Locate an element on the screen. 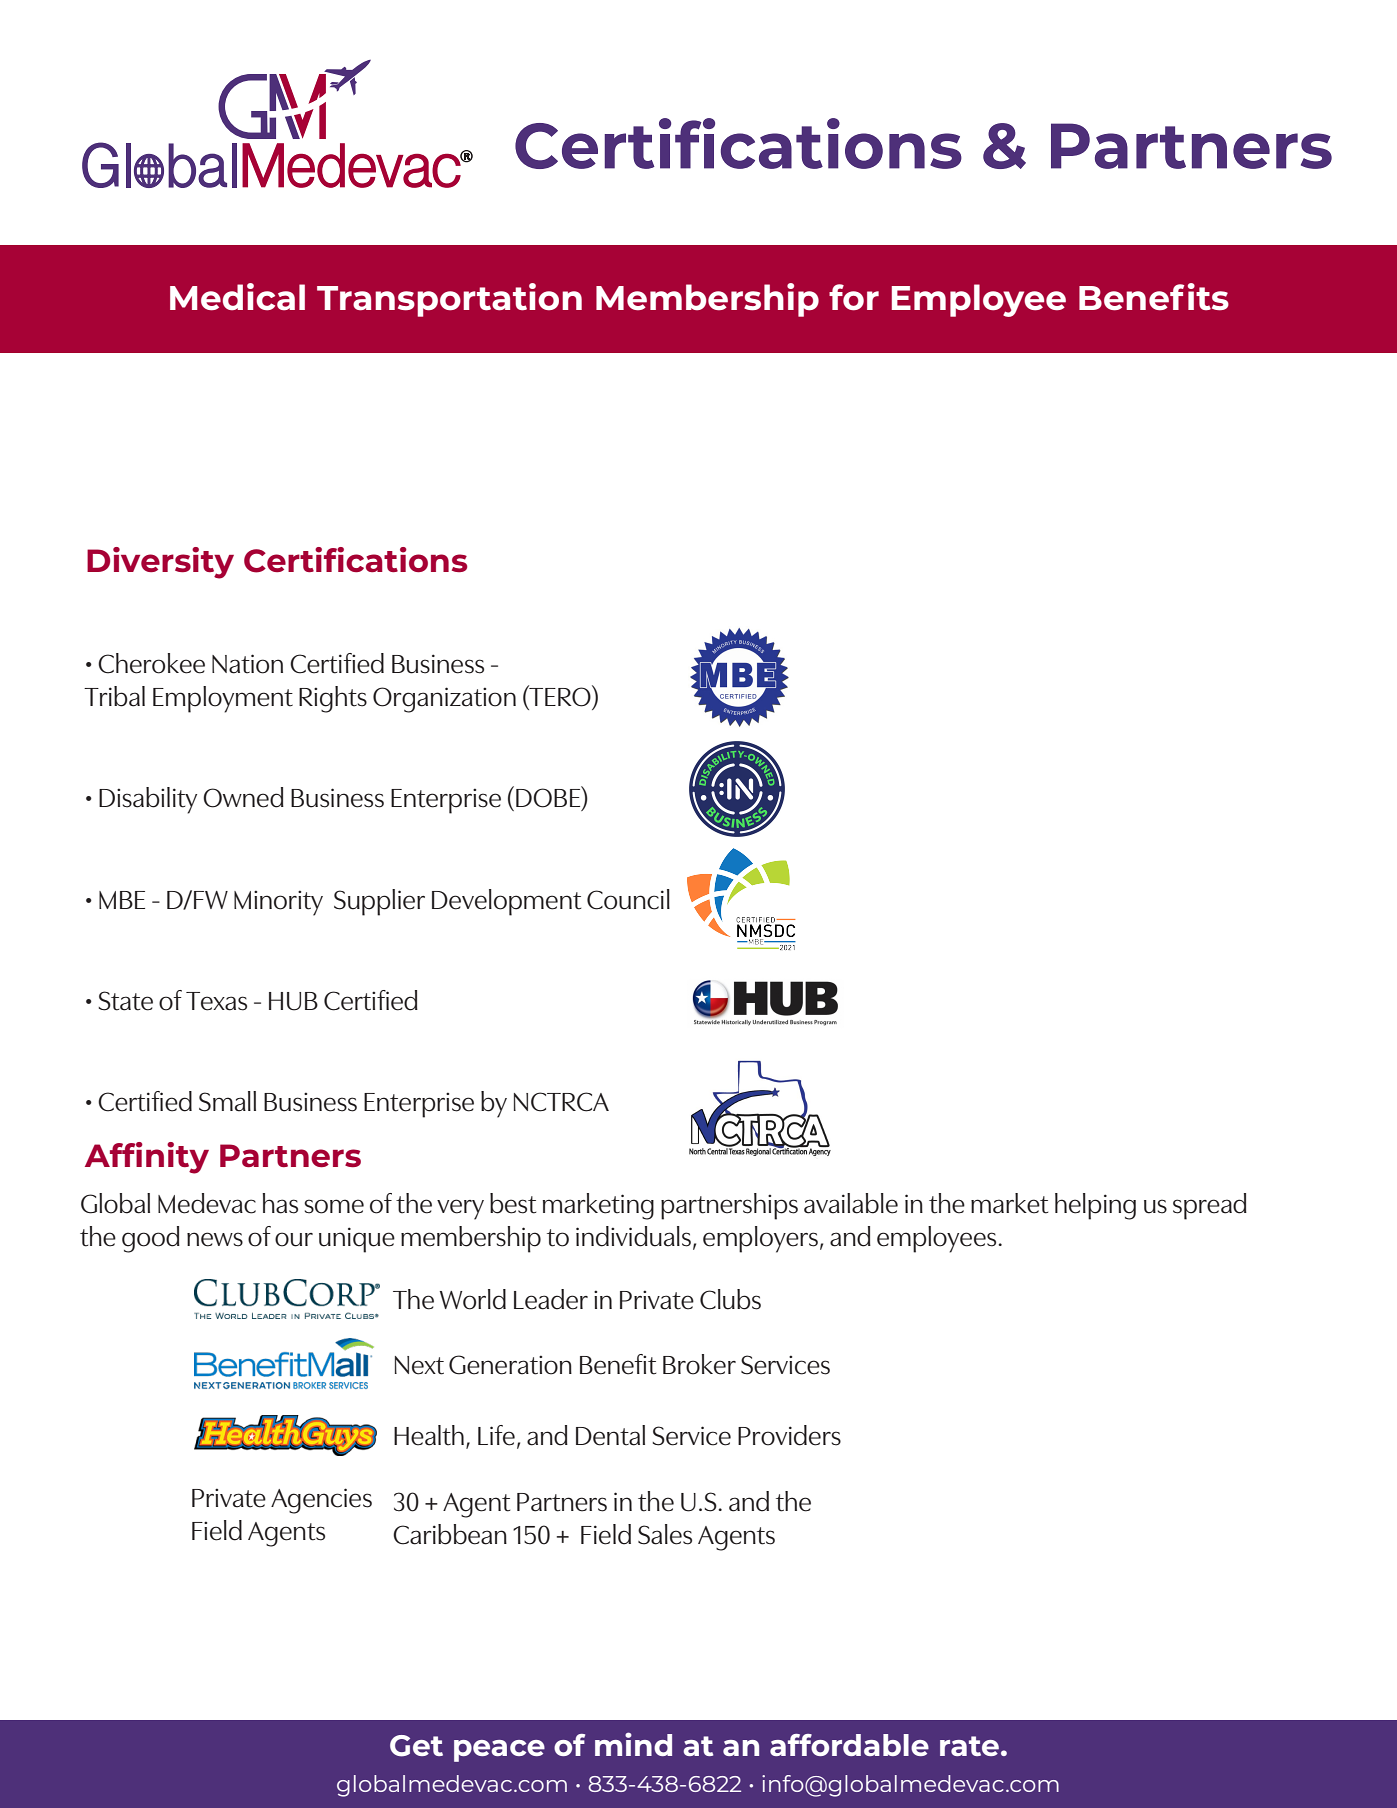 Image resolution: width=1397 pixels, height=1808 pixels. Organization is located at coordinates (444, 700).
